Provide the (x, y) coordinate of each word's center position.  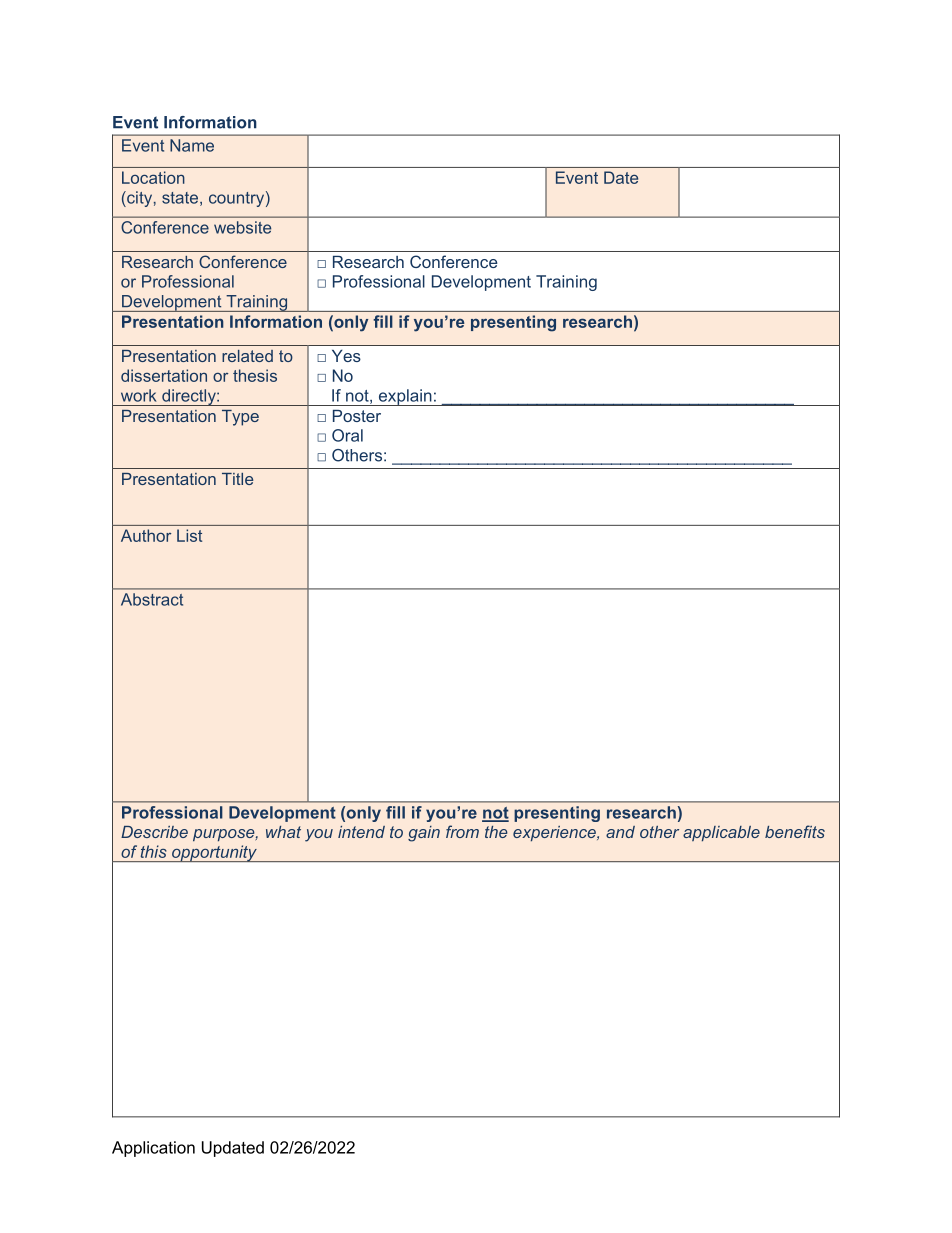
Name (192, 145)
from (462, 831)
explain (405, 397)
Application (153, 1149)
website (242, 227)
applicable (721, 834)
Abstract (152, 599)
